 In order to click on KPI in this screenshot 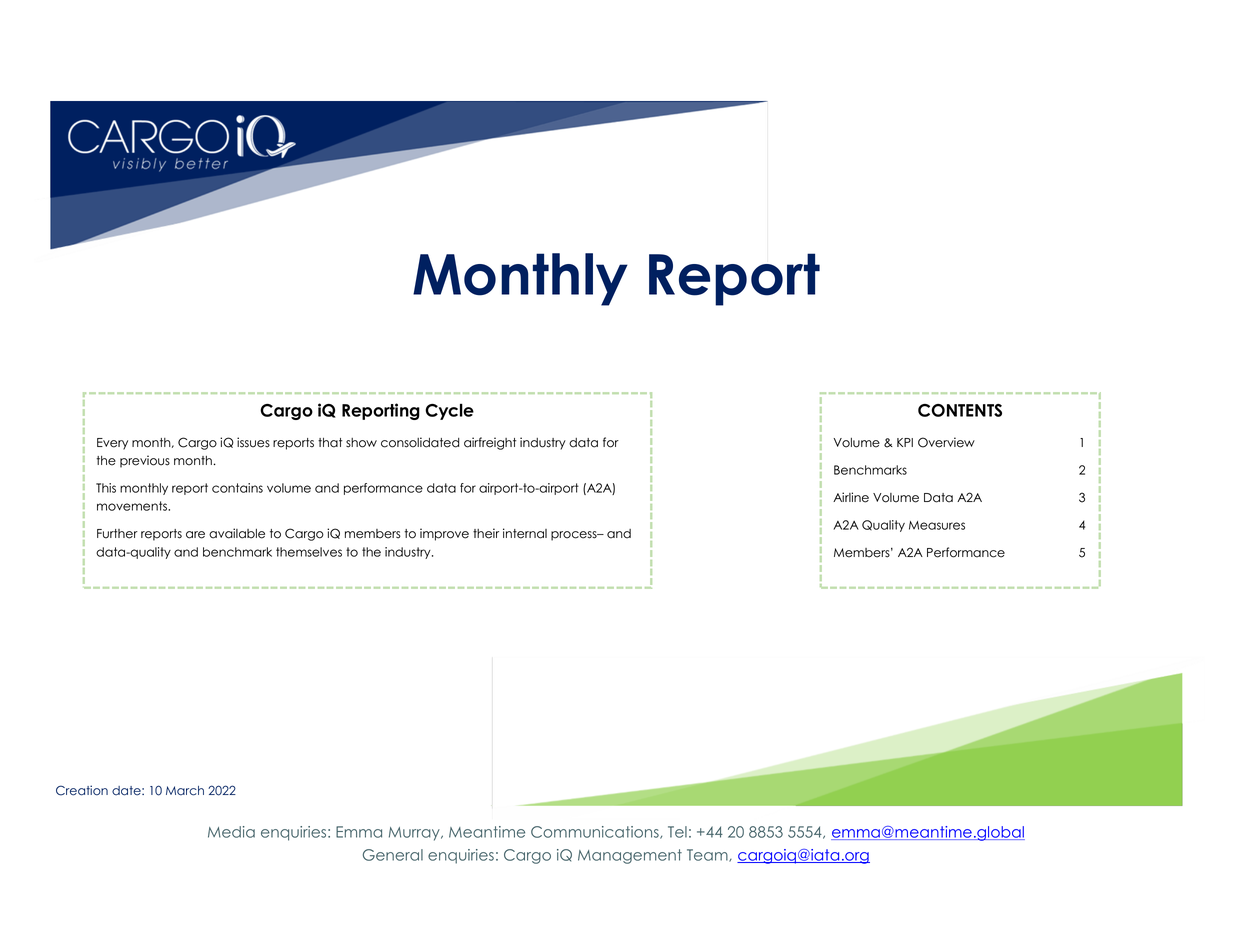, I will do `click(905, 442)`.
